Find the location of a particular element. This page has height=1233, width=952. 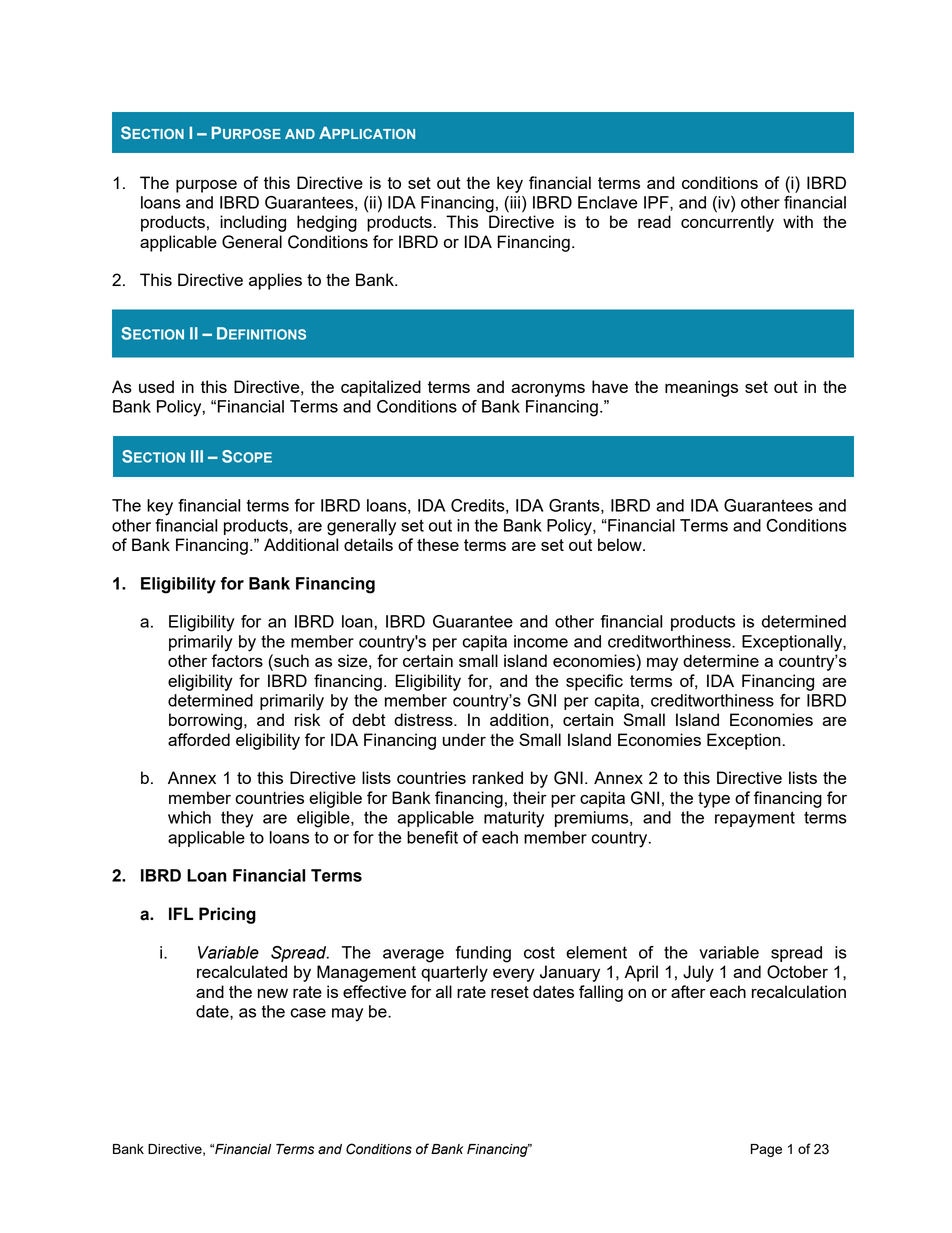

reset is located at coordinates (510, 992).
